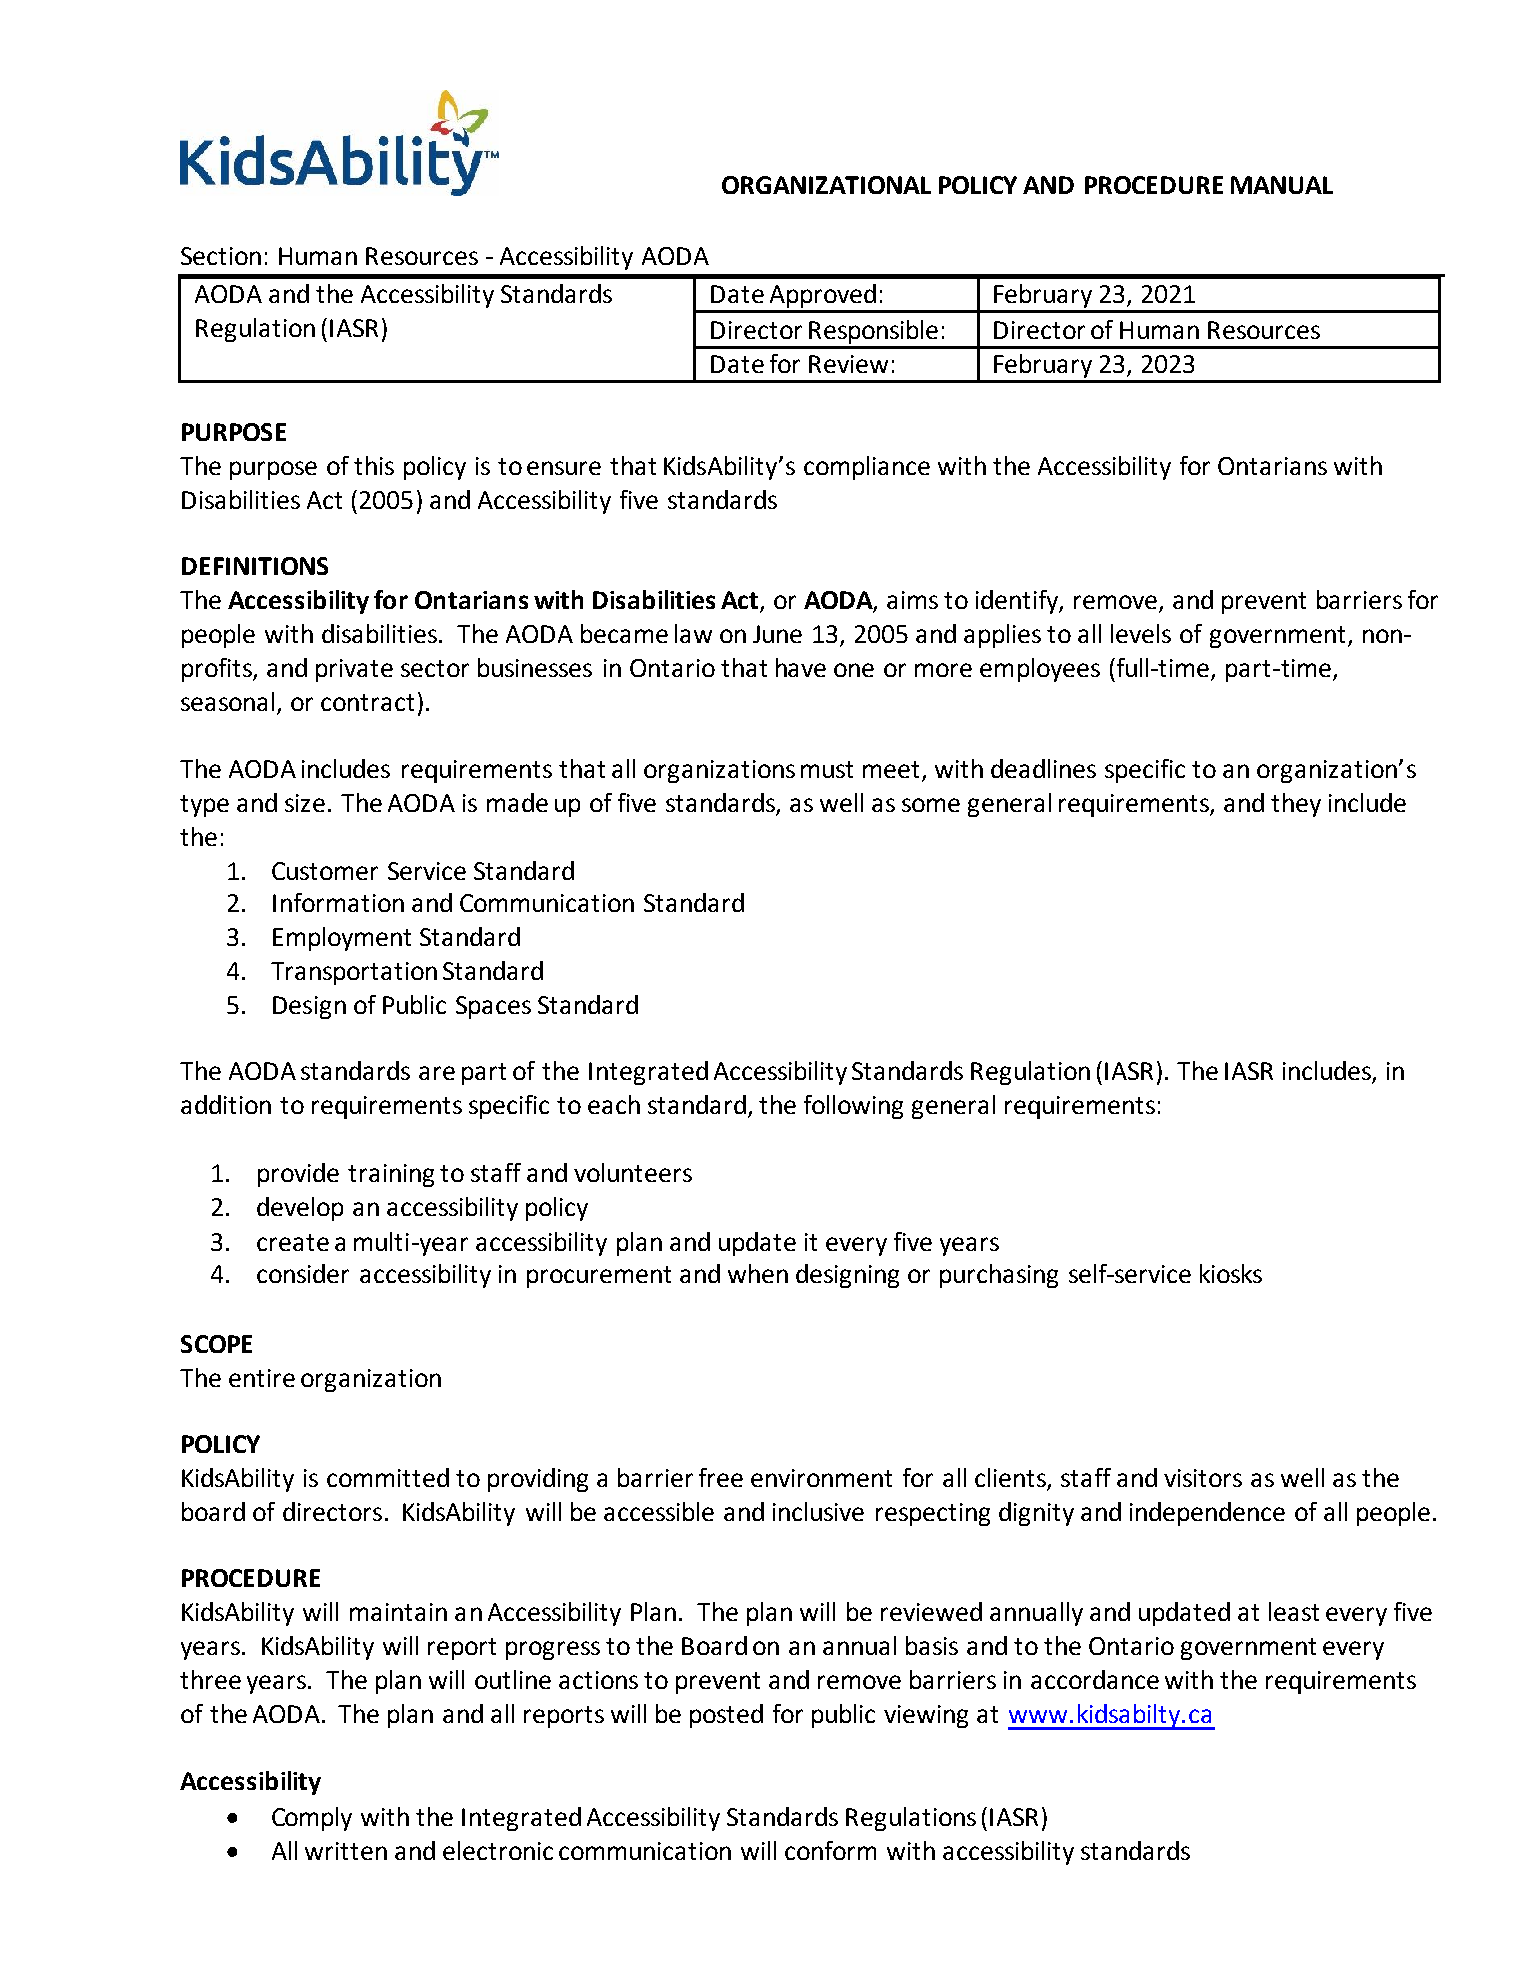 The image size is (1531, 1982). I want to click on Section, so click(221, 256).
